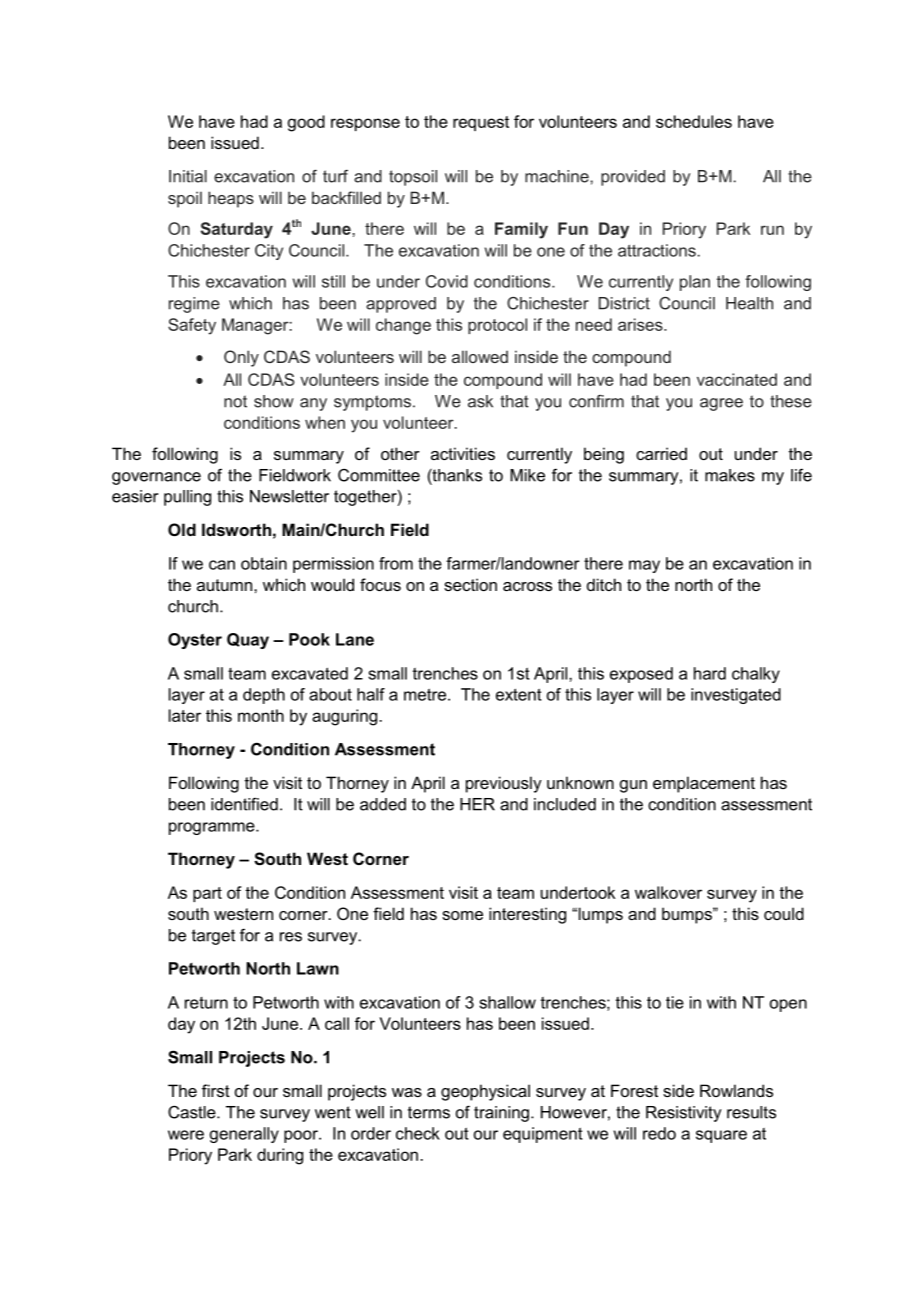 The image size is (924, 1308). I want to click on request, so click(481, 123).
